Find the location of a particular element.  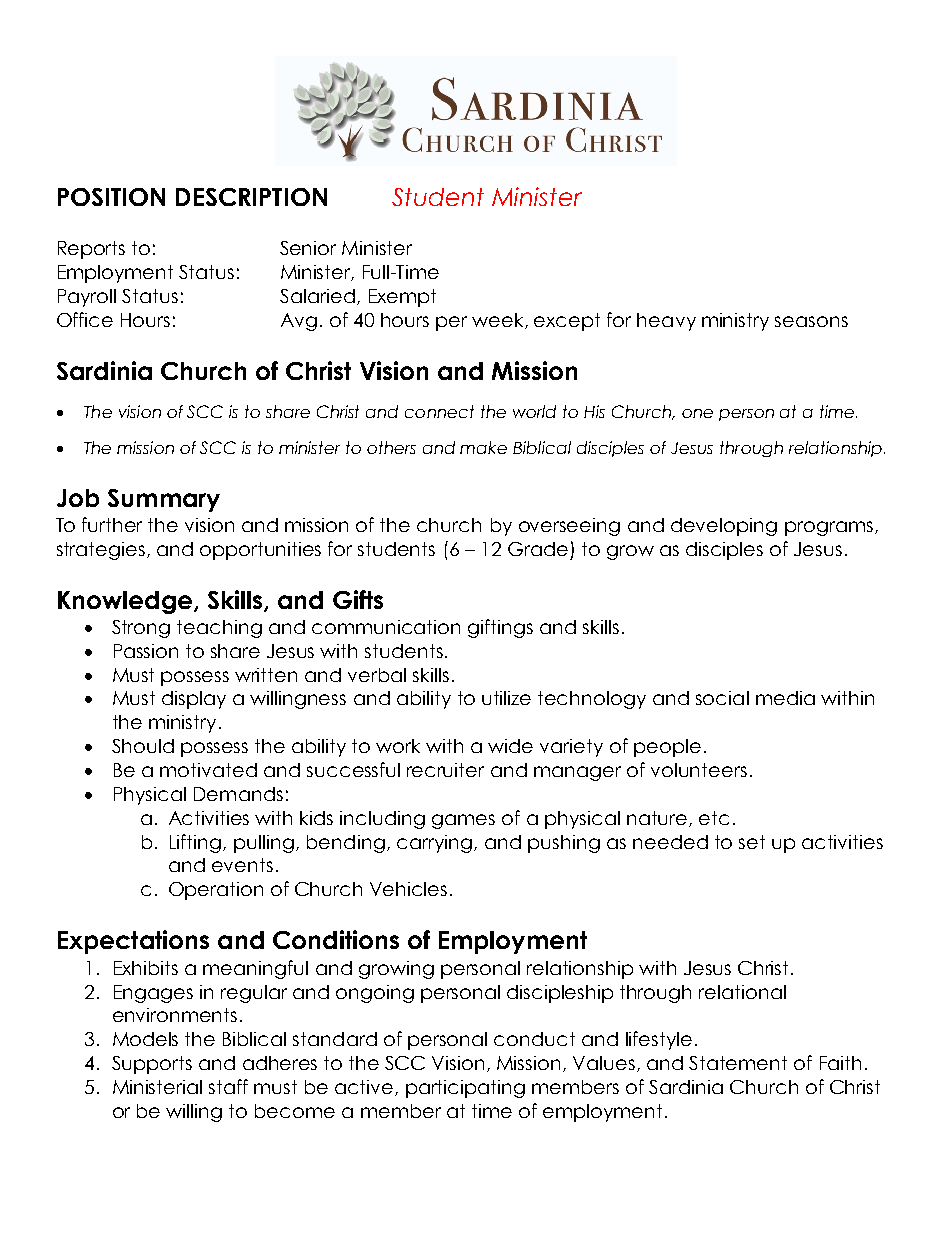

developing is located at coordinates (724, 527).
